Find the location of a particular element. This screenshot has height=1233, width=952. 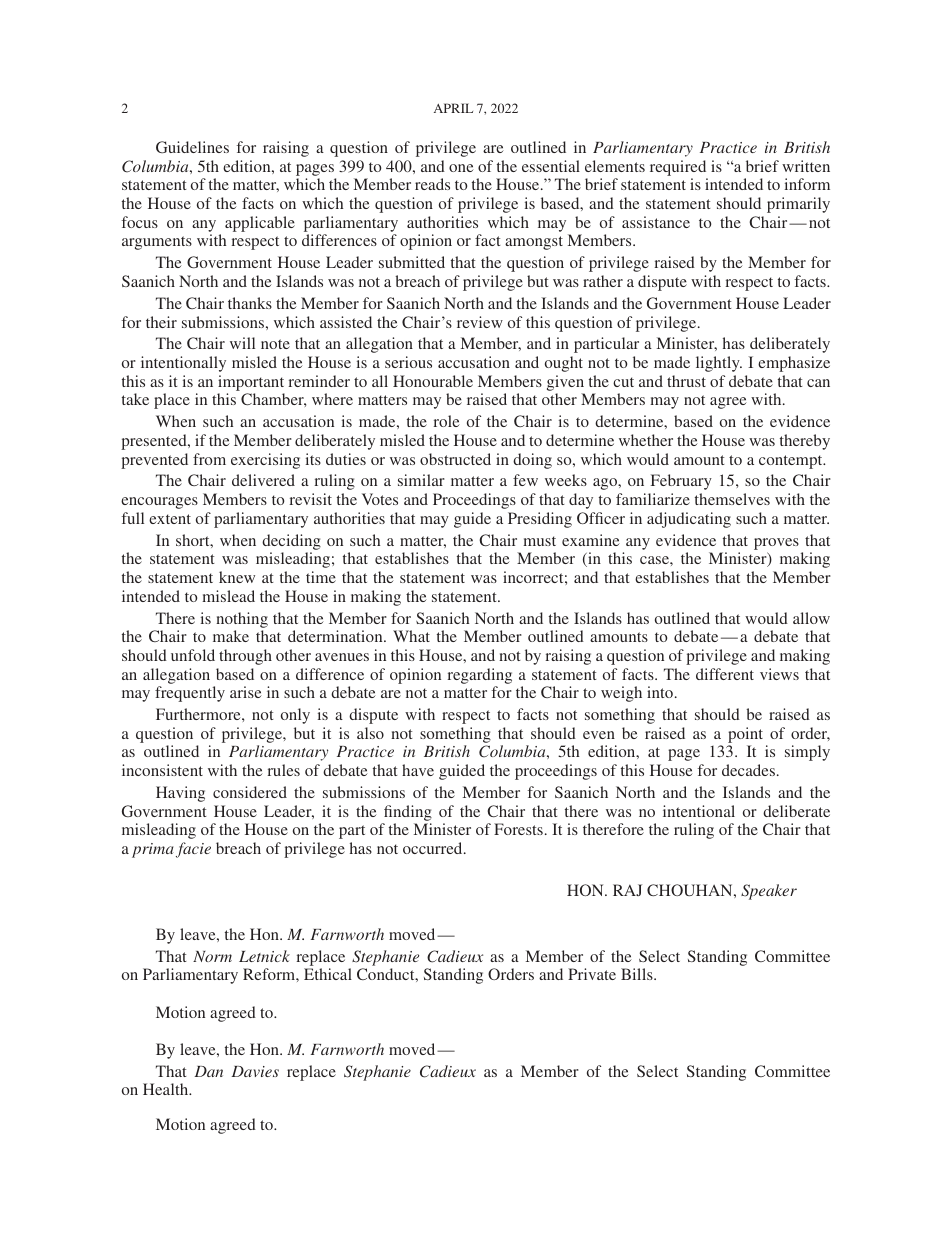

Speaker is located at coordinates (769, 892).
